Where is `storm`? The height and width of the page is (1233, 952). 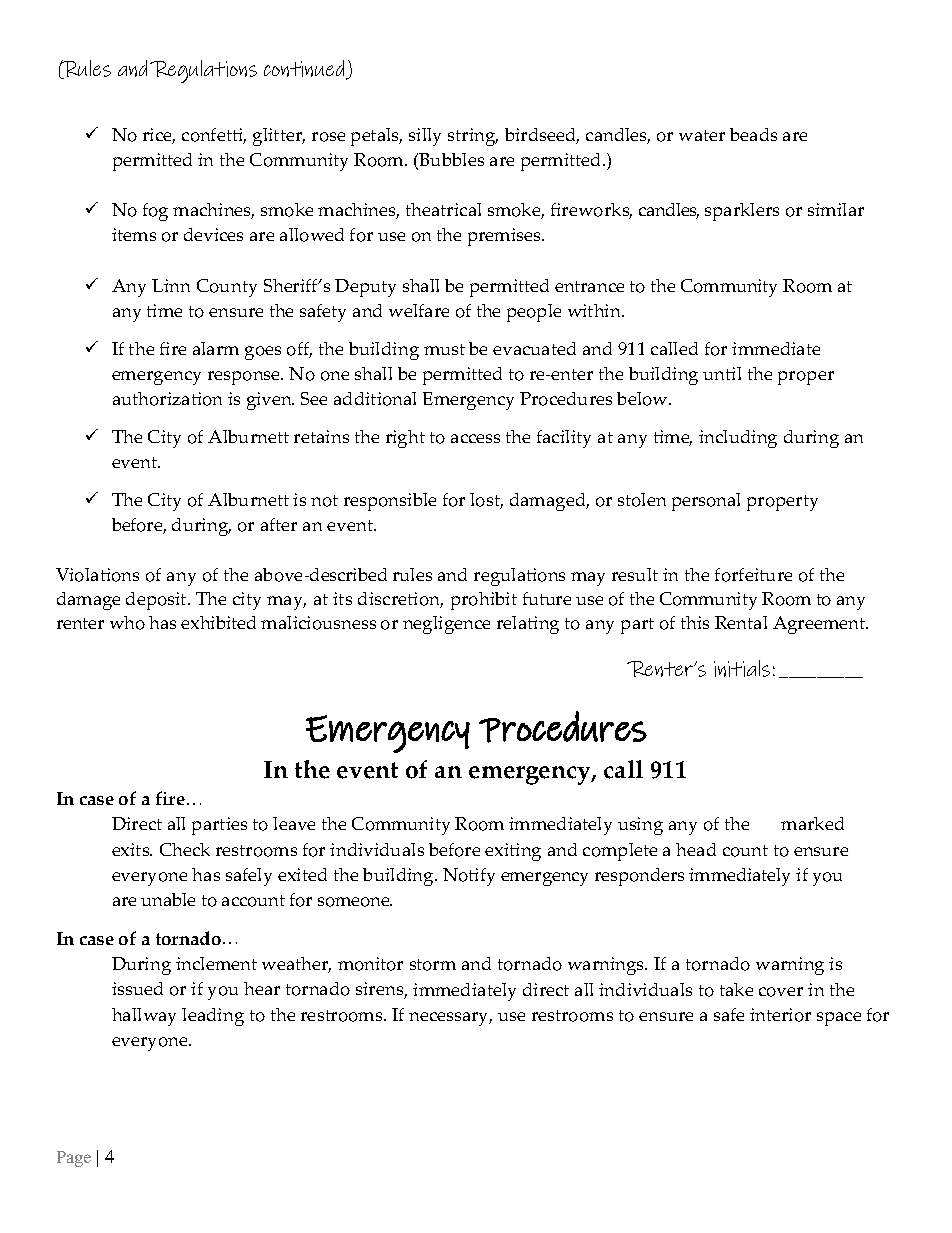 storm is located at coordinates (433, 965).
